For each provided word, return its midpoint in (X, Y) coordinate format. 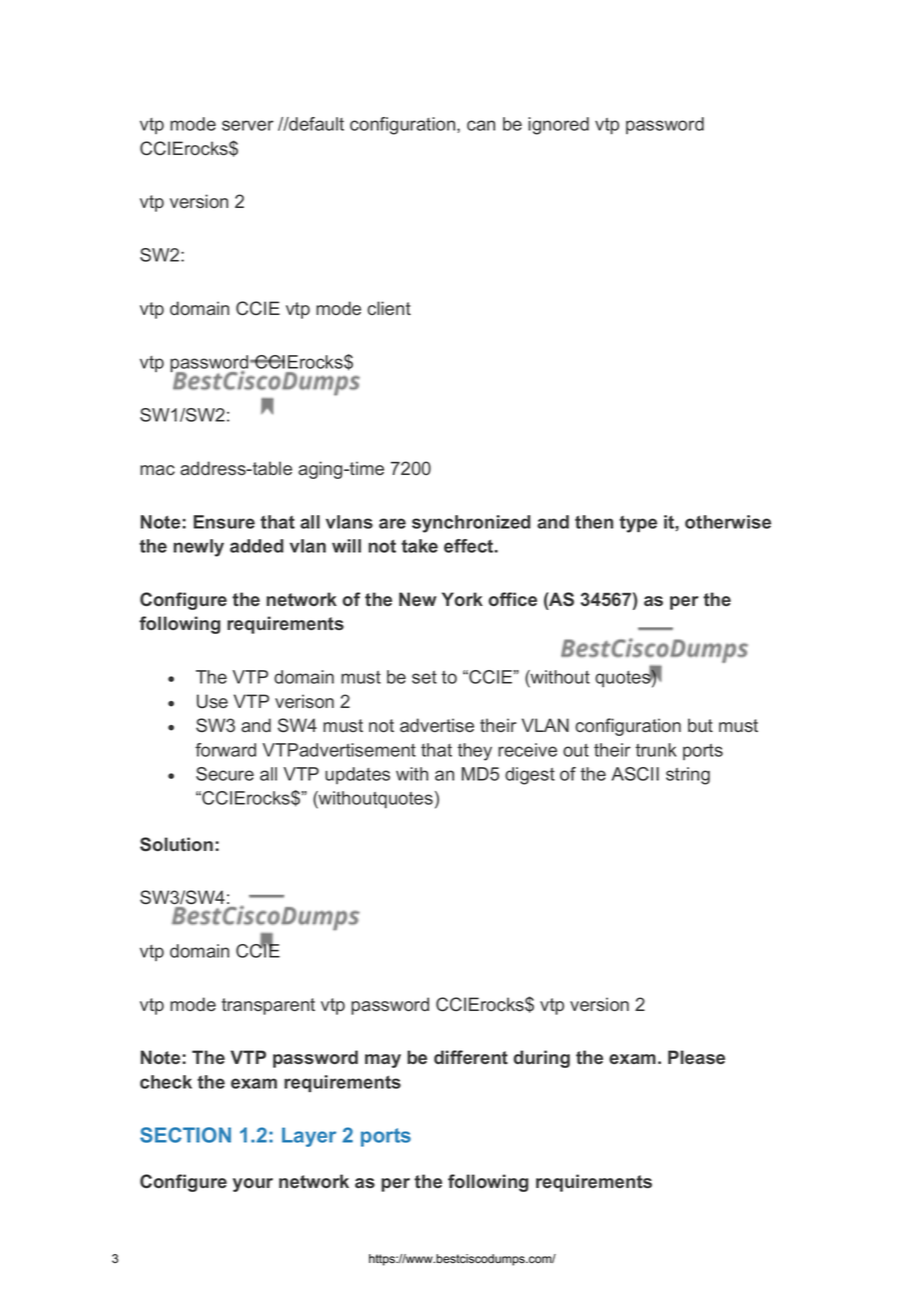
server (248, 125)
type (638, 524)
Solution (176, 844)
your (253, 1185)
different (471, 1057)
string (688, 776)
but (700, 725)
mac (157, 470)
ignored (558, 126)
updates (357, 775)
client (389, 308)
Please (696, 1057)
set (424, 677)
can (481, 125)
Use (212, 701)
